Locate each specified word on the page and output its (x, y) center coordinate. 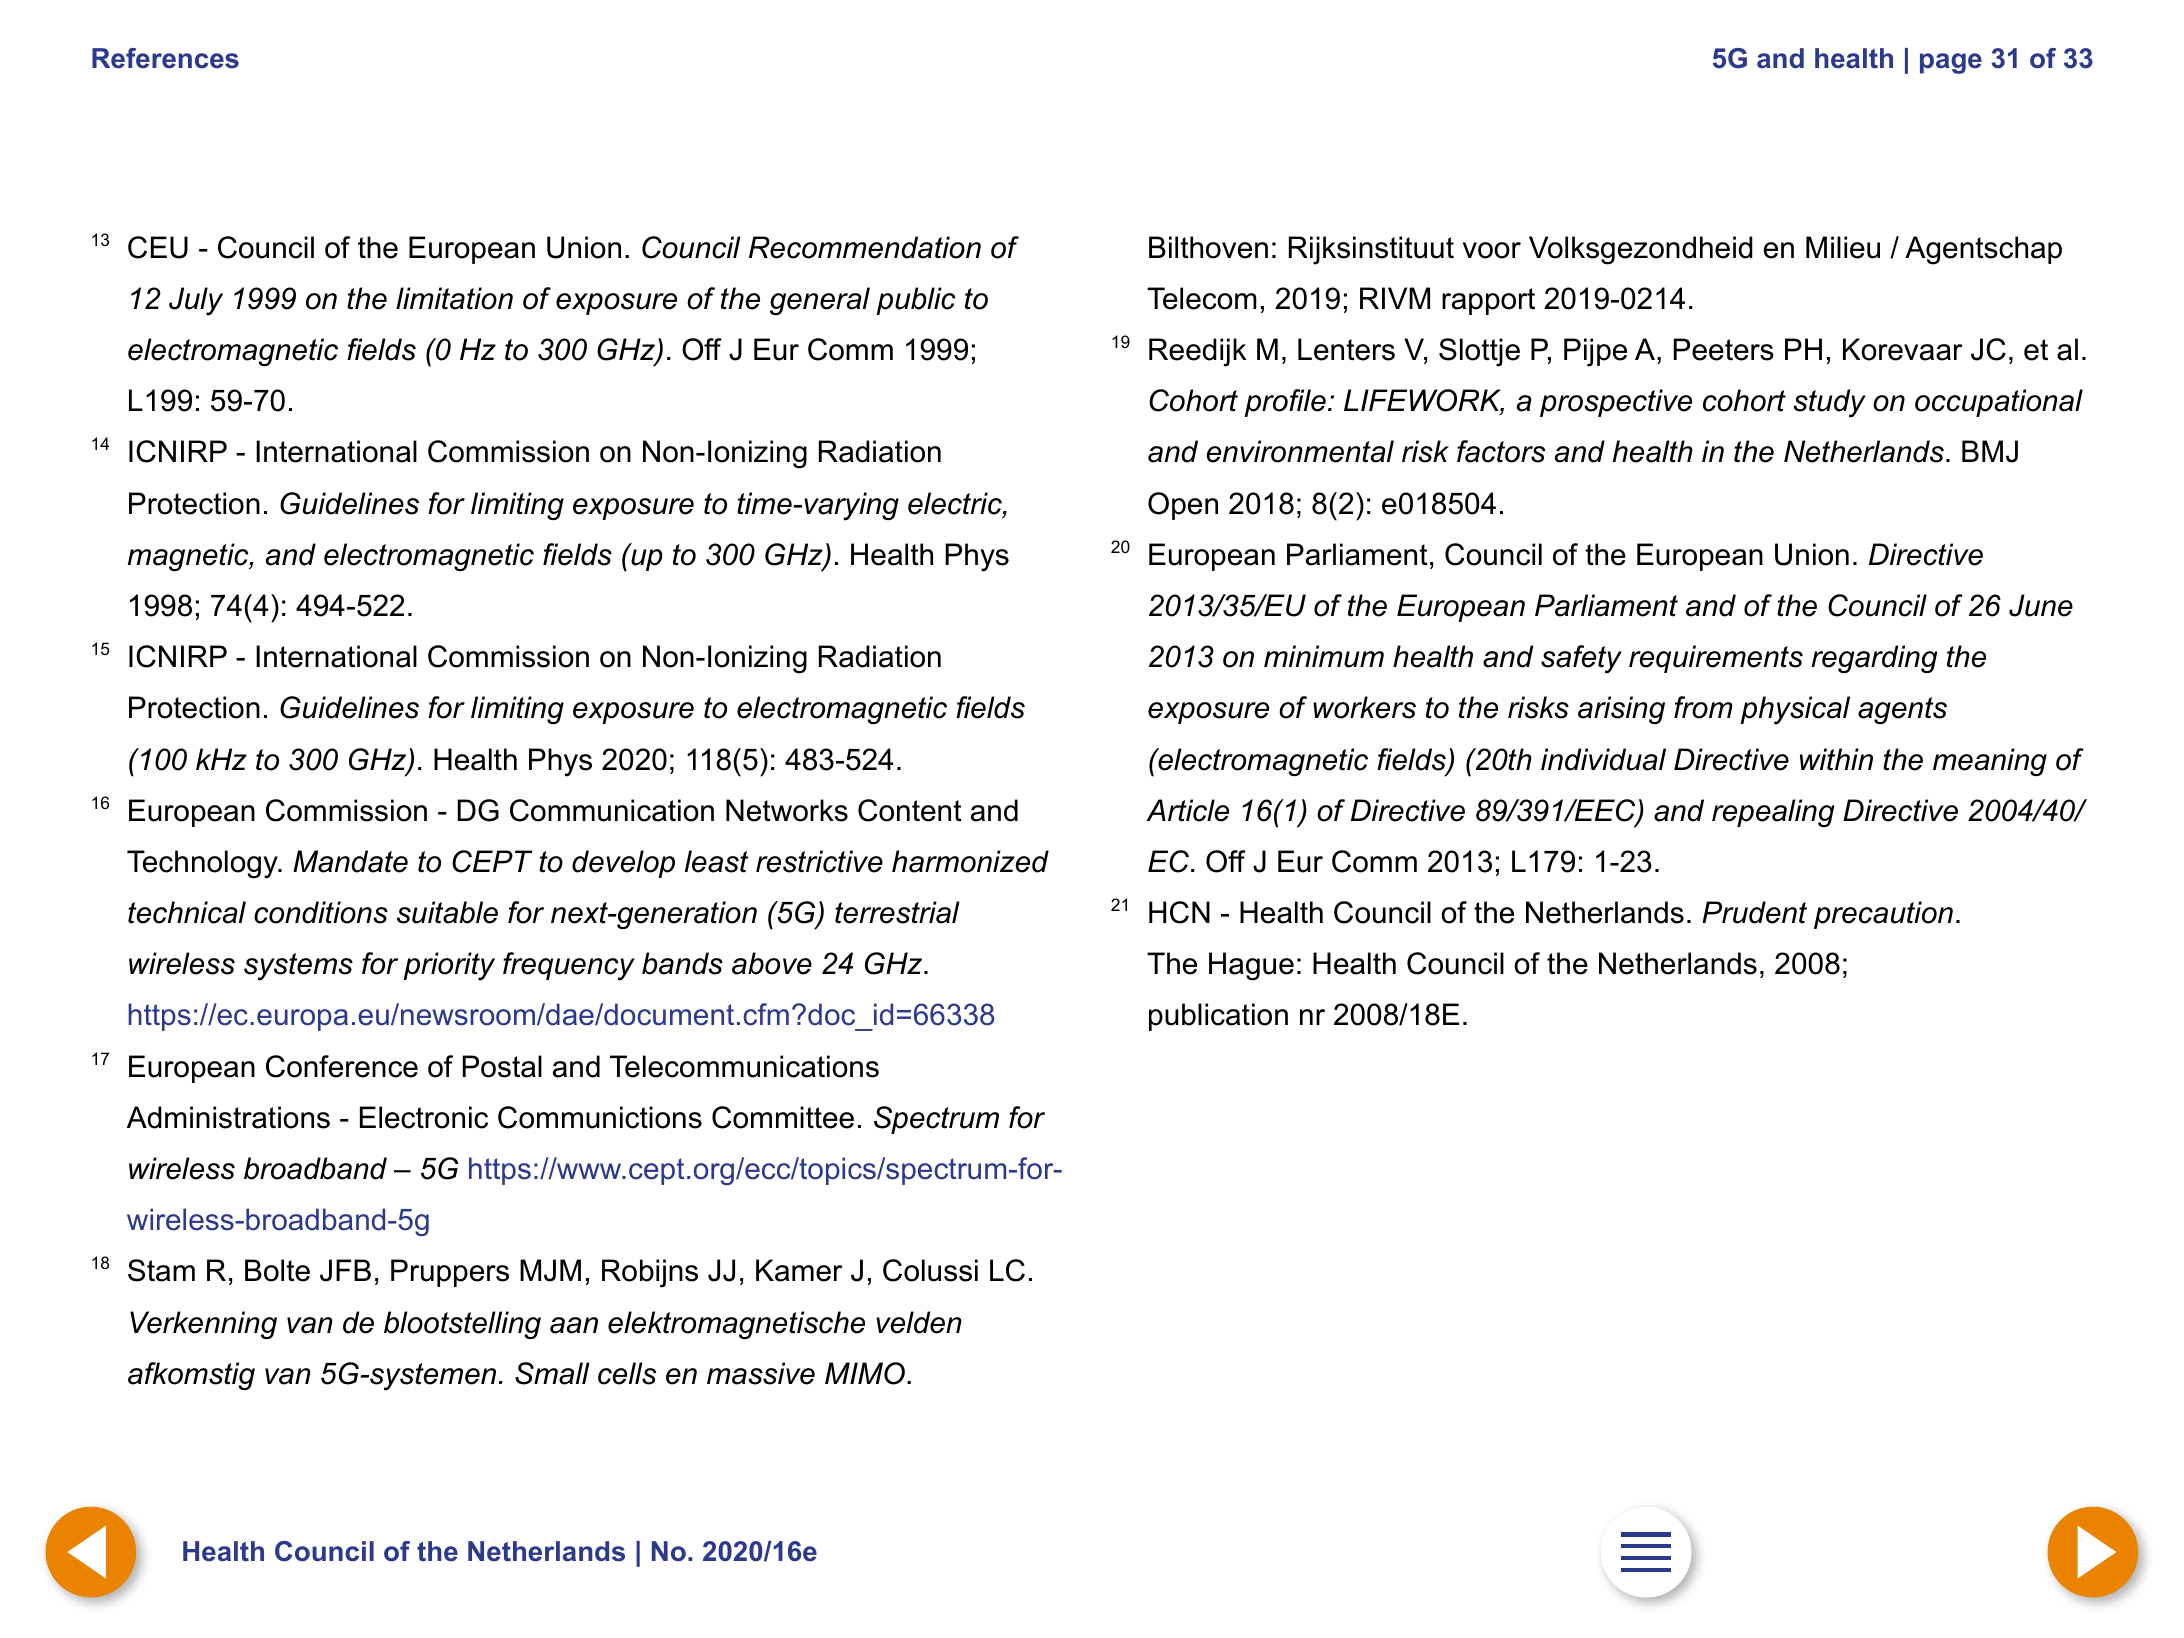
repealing (1773, 813)
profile (1285, 403)
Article (1187, 810)
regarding (1874, 659)
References (165, 58)
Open (1183, 506)
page (1951, 63)
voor (1492, 250)
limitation (454, 298)
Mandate (350, 861)
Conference (342, 1066)
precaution (1883, 915)
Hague (1251, 966)
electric (956, 504)
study (1829, 403)
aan (574, 1325)
